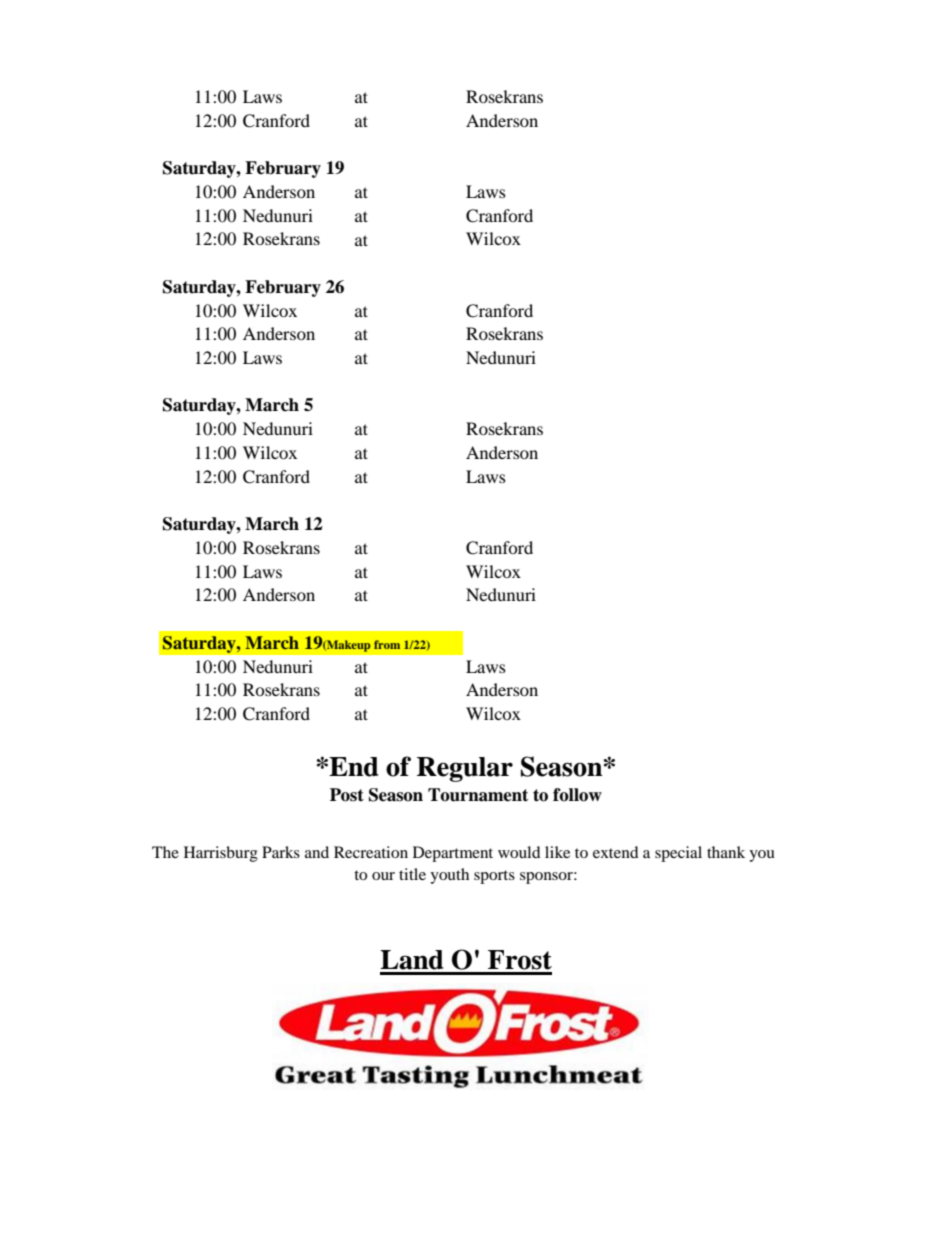  What do you see at coordinates (726, 852) in the document?
I see `thank` at bounding box center [726, 852].
